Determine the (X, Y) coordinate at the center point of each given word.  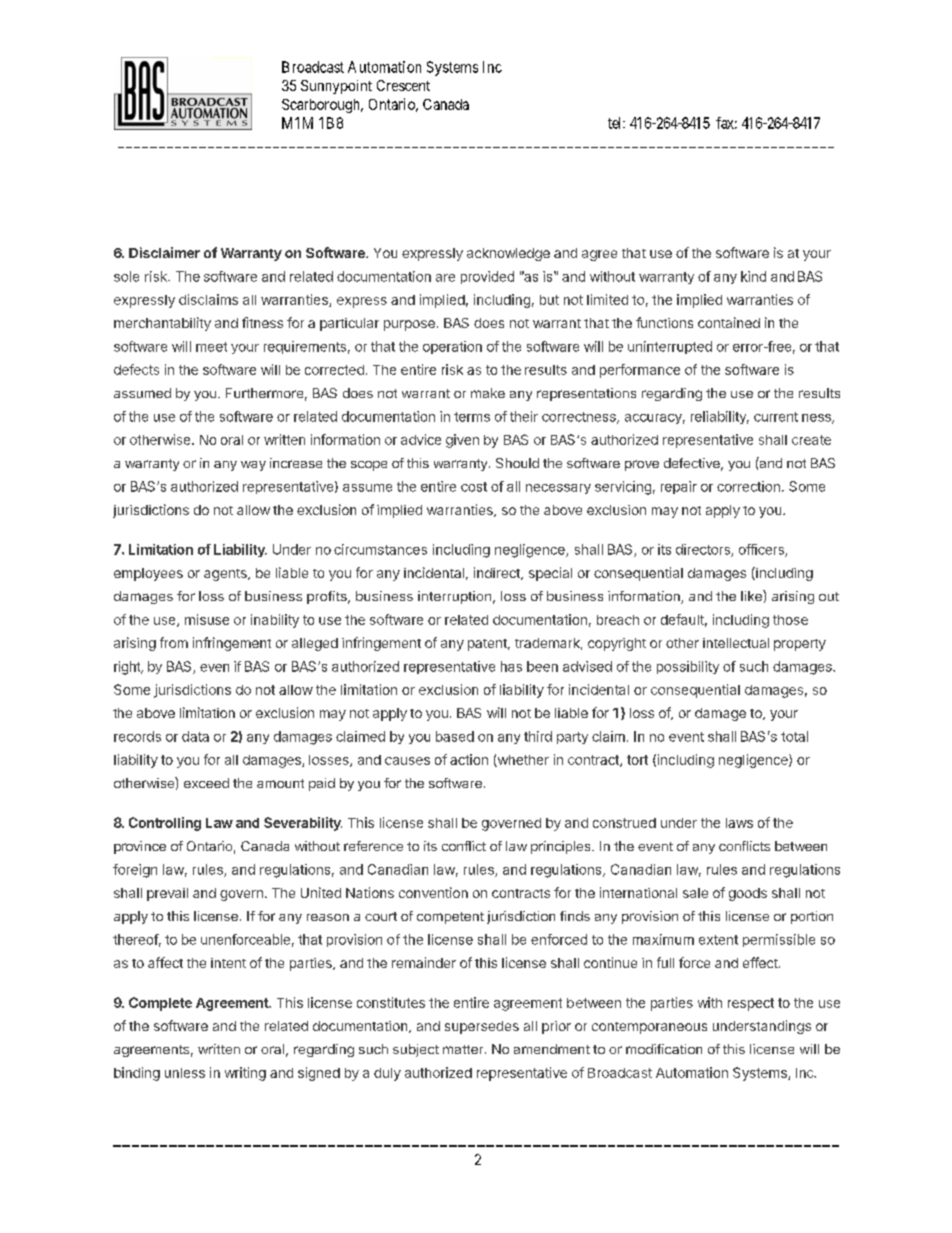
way (253, 466)
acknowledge (508, 254)
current (776, 417)
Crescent (403, 85)
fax (726, 123)
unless (185, 1073)
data (195, 736)
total (794, 736)
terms (472, 417)
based (455, 736)
